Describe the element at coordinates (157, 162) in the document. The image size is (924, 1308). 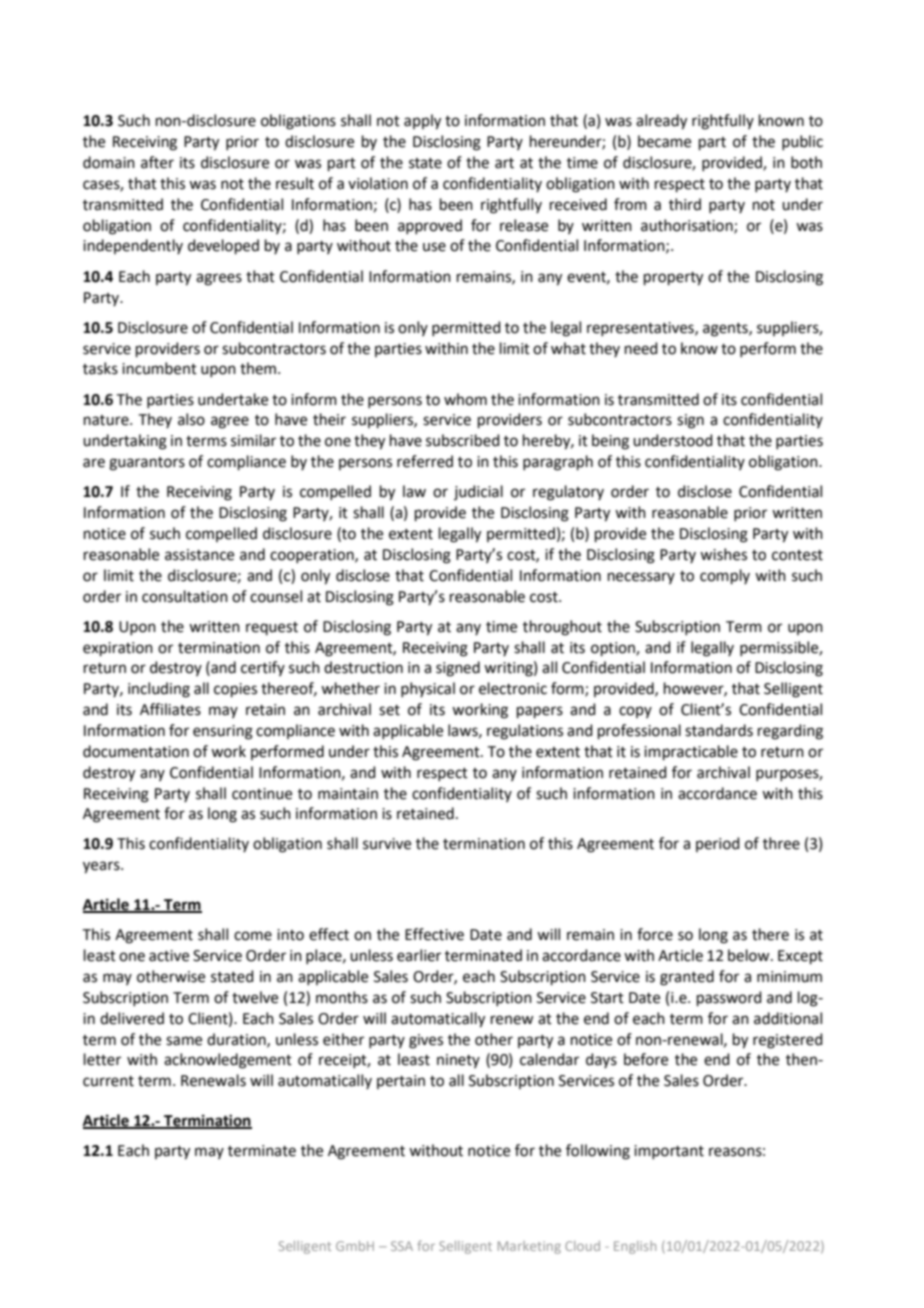
I see `after` at that location.
